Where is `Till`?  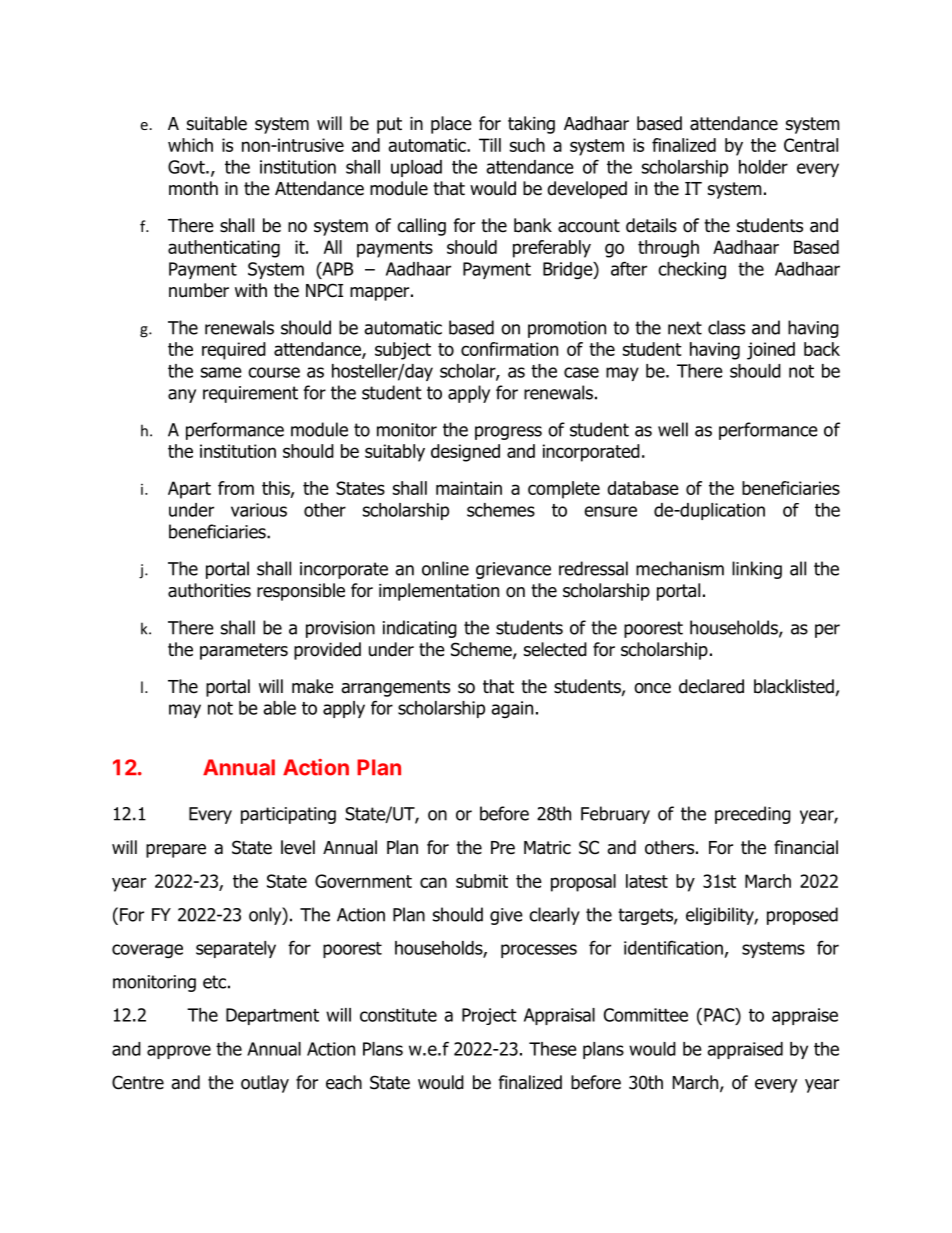
Till is located at coordinates (490, 145).
